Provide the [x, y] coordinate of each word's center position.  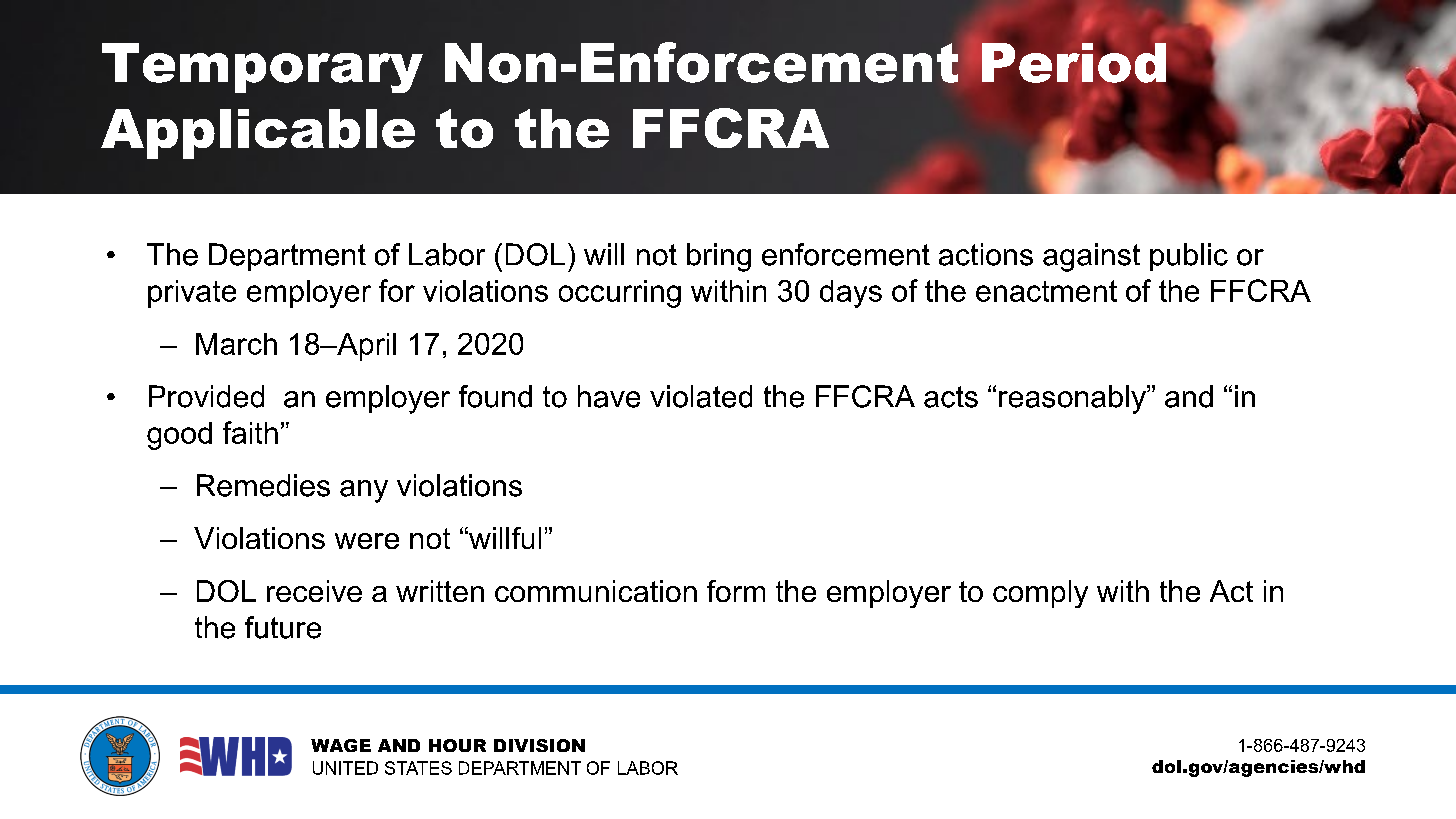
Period [1074, 63]
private [192, 294]
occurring [620, 294]
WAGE [341, 745]
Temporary [262, 68]
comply [1040, 594]
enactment [1046, 291]
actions [986, 254]
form [736, 591]
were [367, 541]
